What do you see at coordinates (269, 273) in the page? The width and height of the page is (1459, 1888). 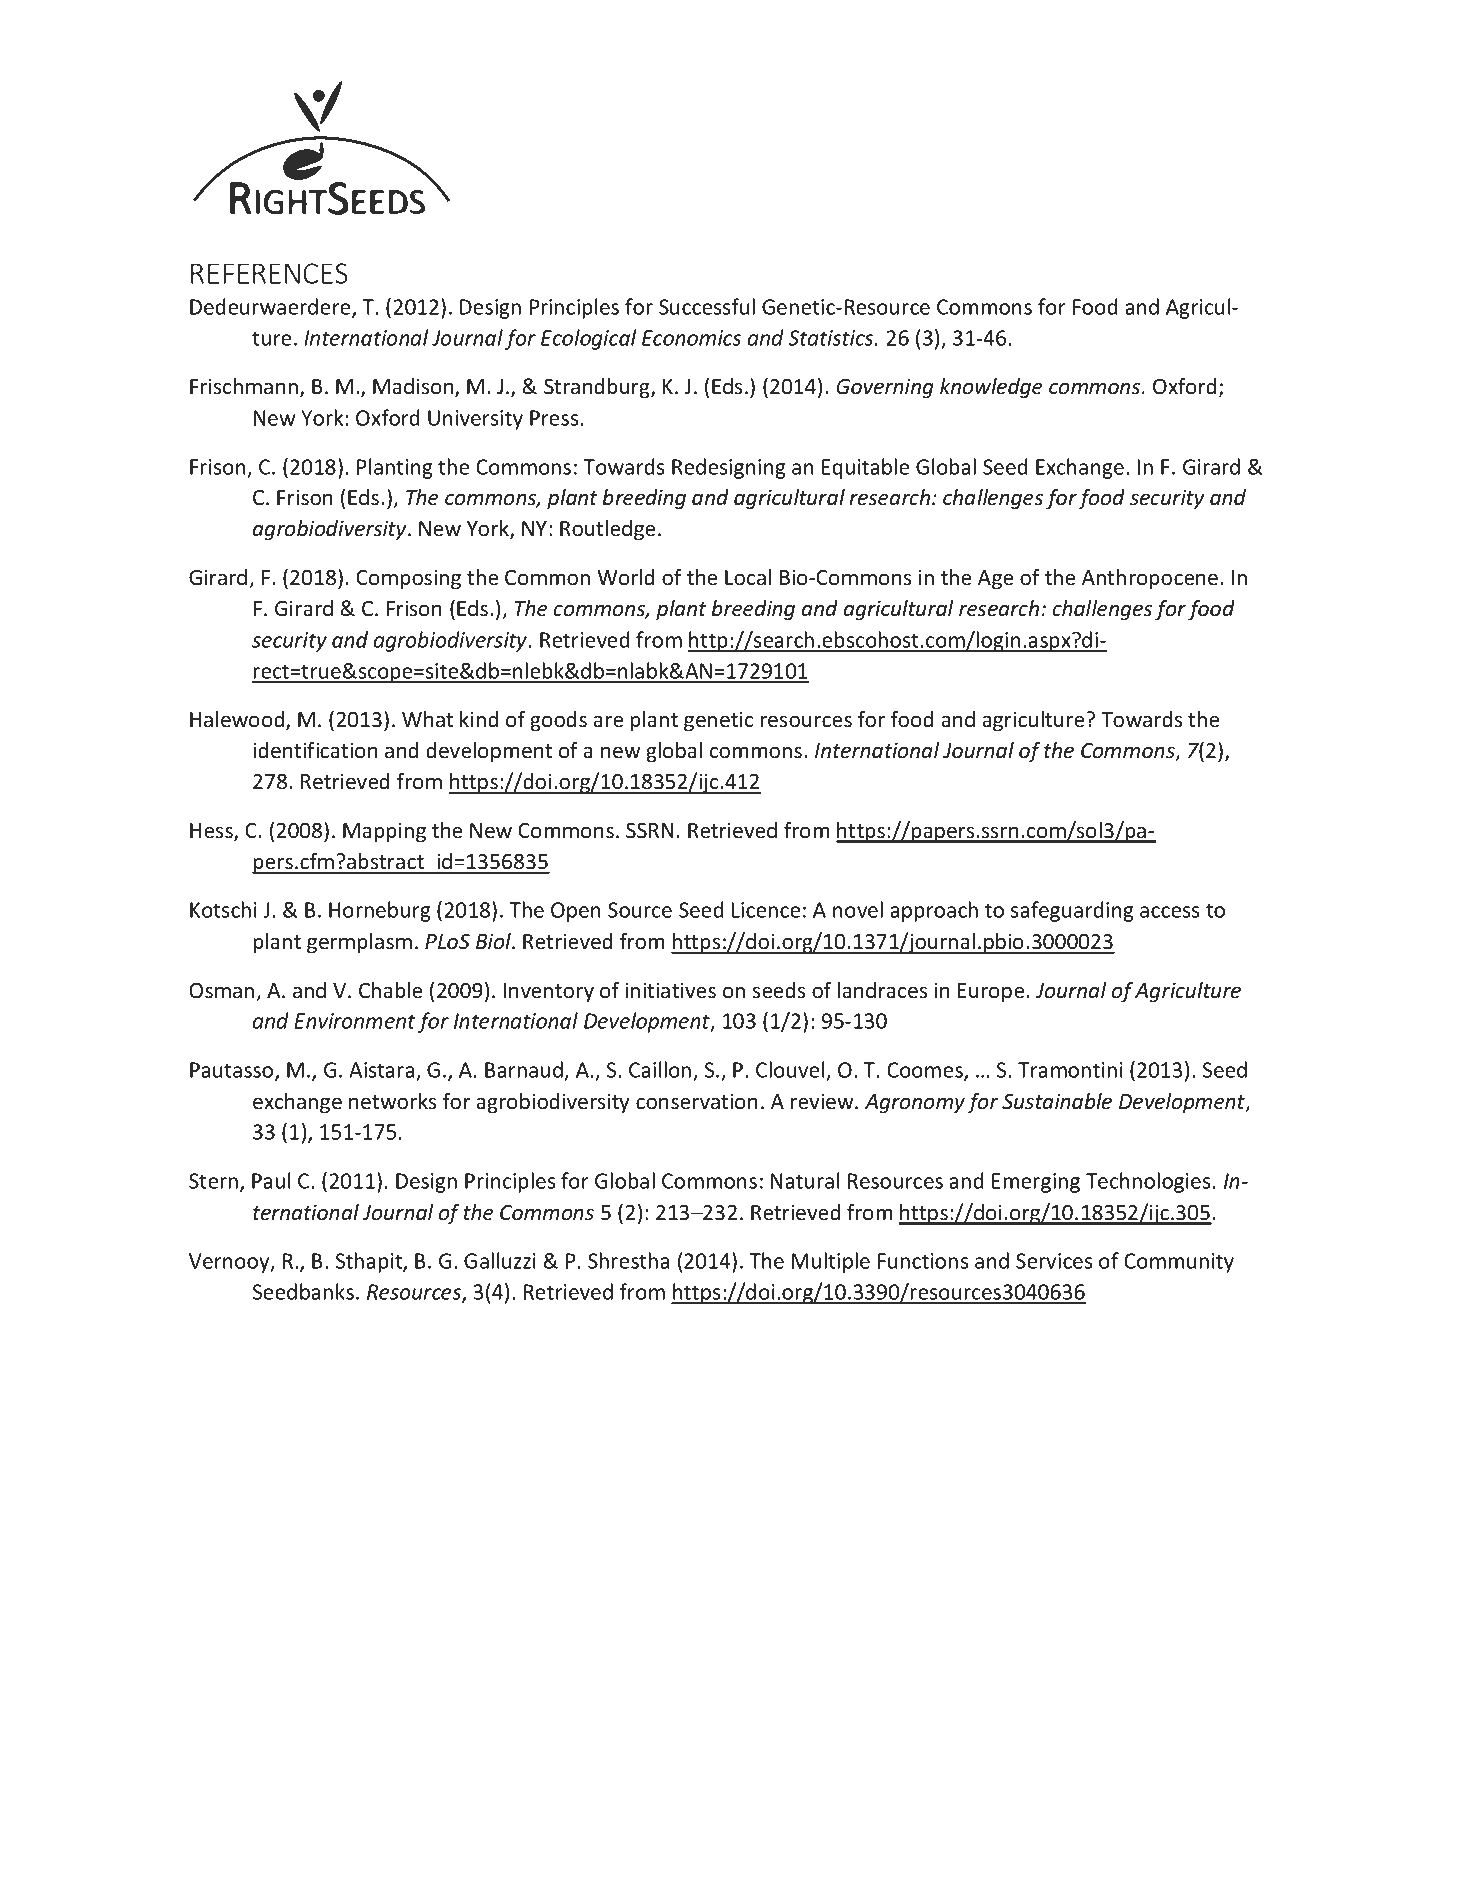 I see `REFERENCES` at bounding box center [269, 273].
